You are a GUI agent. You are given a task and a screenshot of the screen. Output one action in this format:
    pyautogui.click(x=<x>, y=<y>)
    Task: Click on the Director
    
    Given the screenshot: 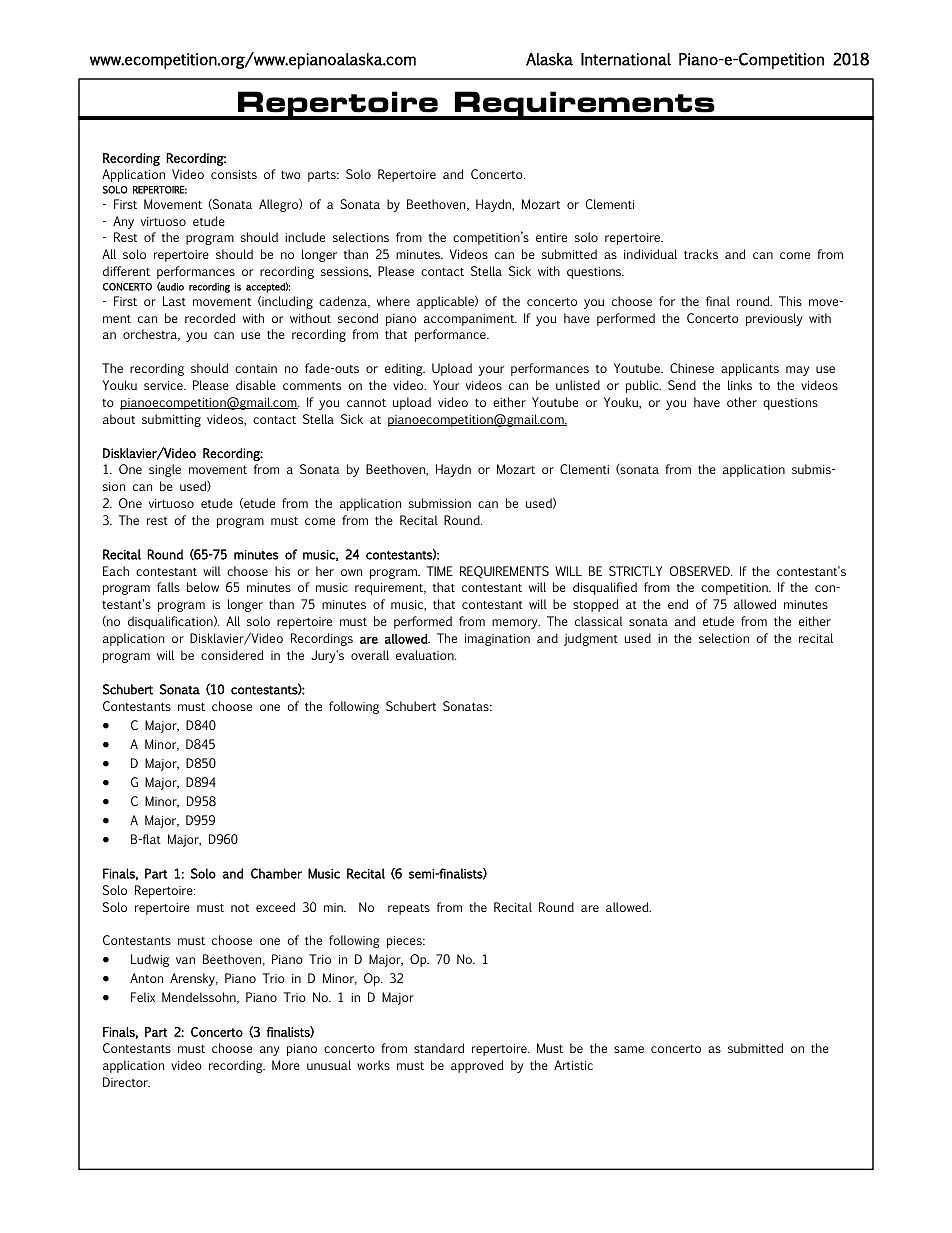 What is the action you would take?
    pyautogui.click(x=126, y=1082)
